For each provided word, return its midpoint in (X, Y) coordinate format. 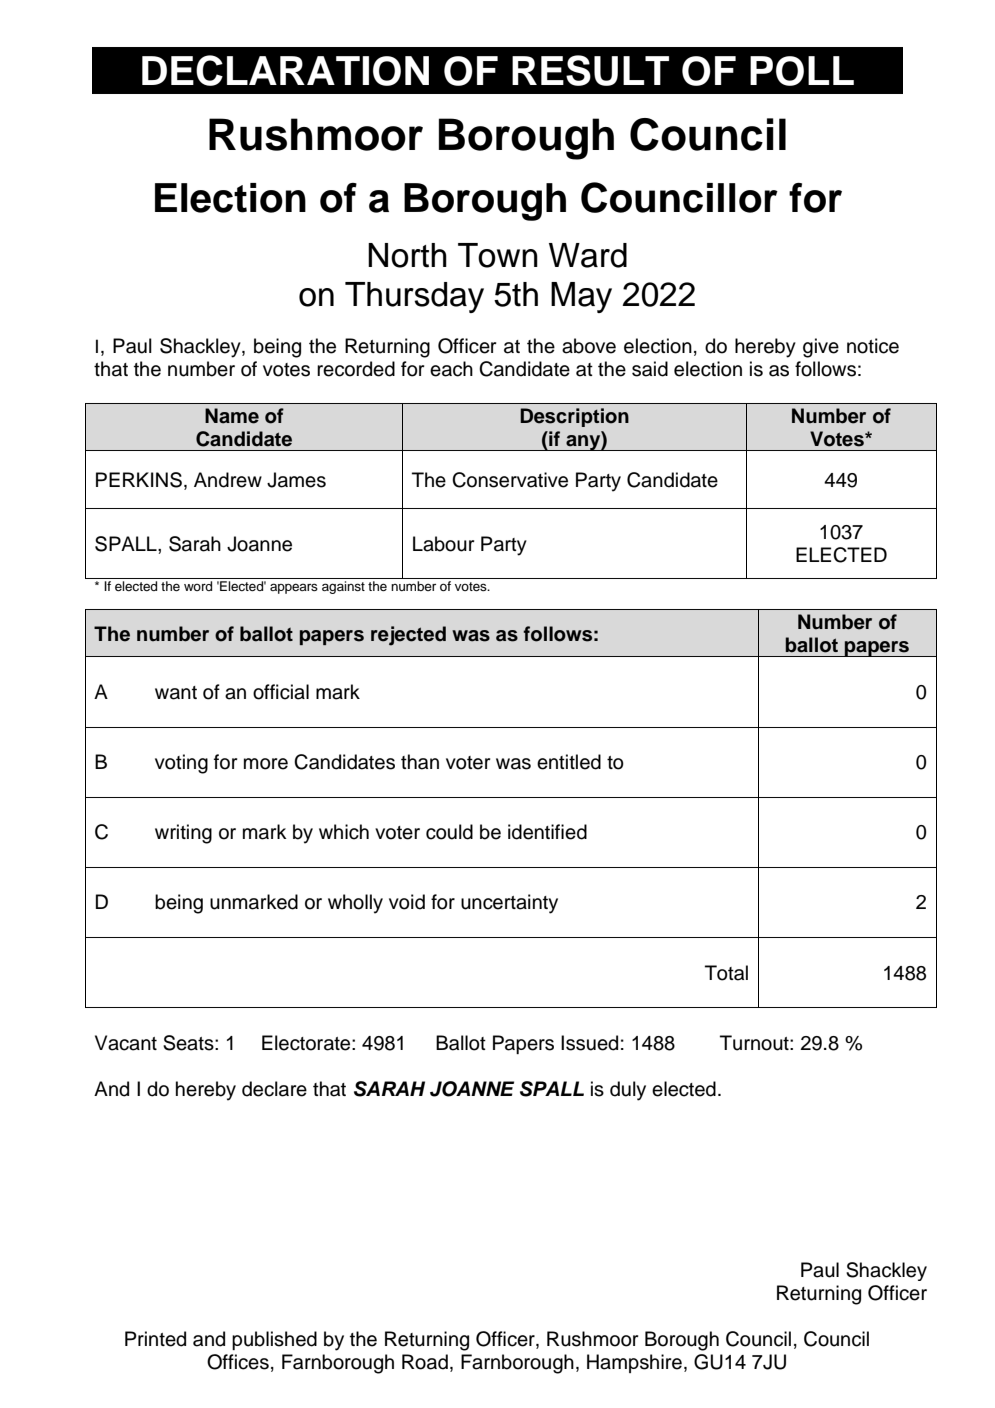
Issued (589, 1043)
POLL (802, 71)
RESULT (590, 70)
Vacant (126, 1043)
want (176, 693)
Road (425, 1362)
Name (232, 416)
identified (547, 832)
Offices (238, 1362)
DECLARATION (285, 70)
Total (726, 973)
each (451, 369)
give (821, 348)
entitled (569, 762)
